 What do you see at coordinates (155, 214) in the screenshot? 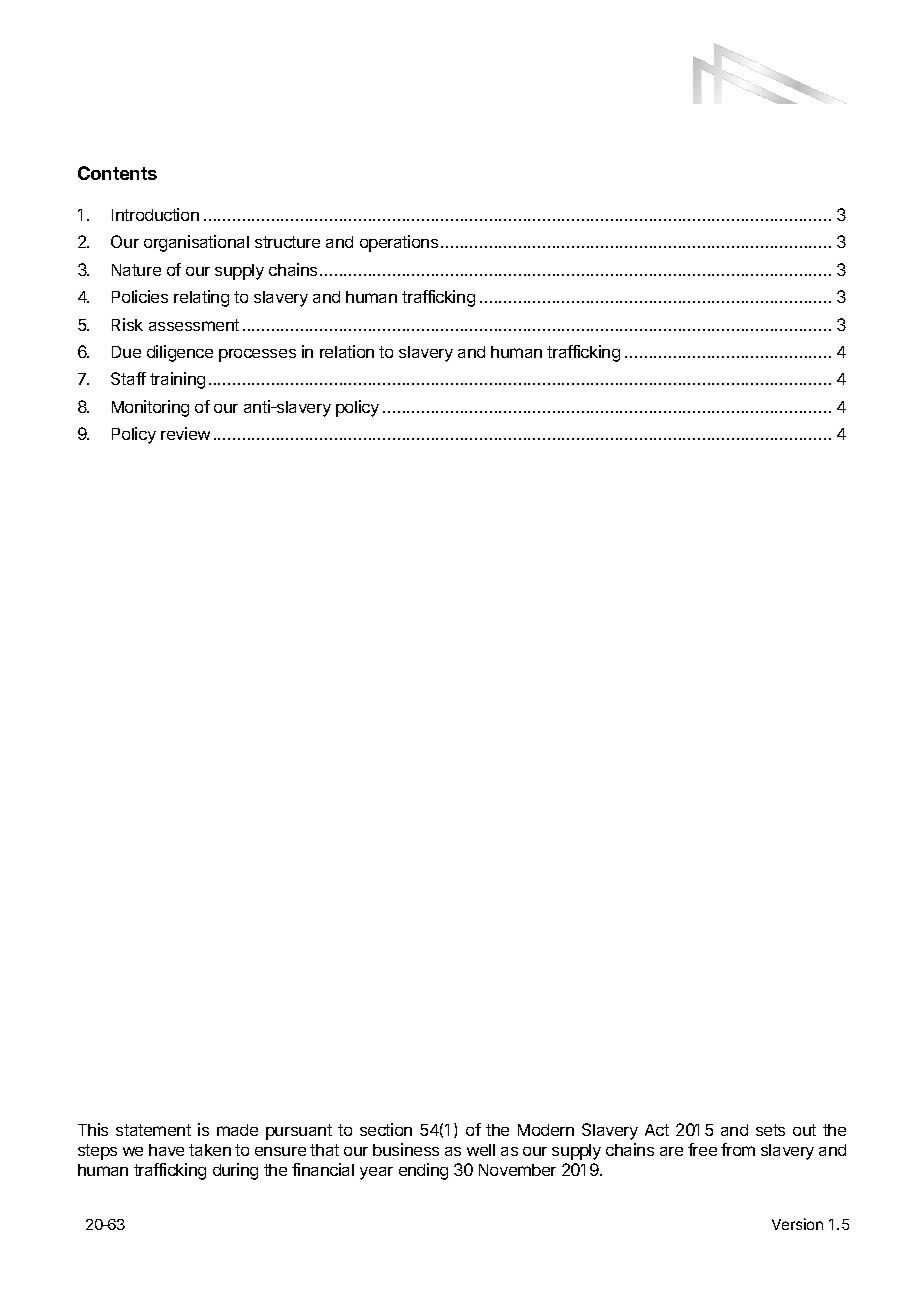
I see `Introduction` at bounding box center [155, 214].
